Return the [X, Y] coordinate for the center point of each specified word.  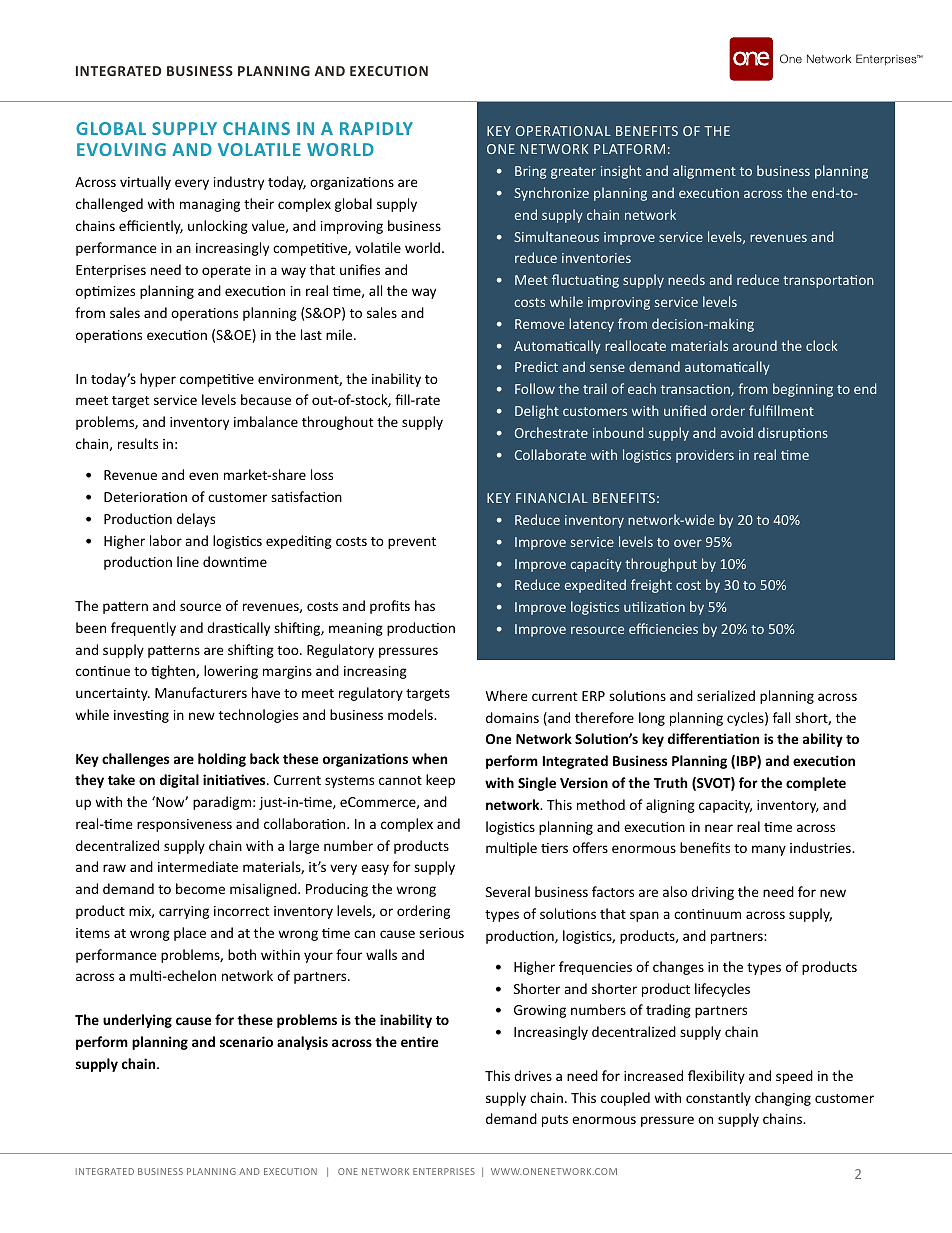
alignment [704, 172]
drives [533, 1075]
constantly [718, 1099]
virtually [145, 183]
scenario [246, 1041]
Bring [530, 172]
